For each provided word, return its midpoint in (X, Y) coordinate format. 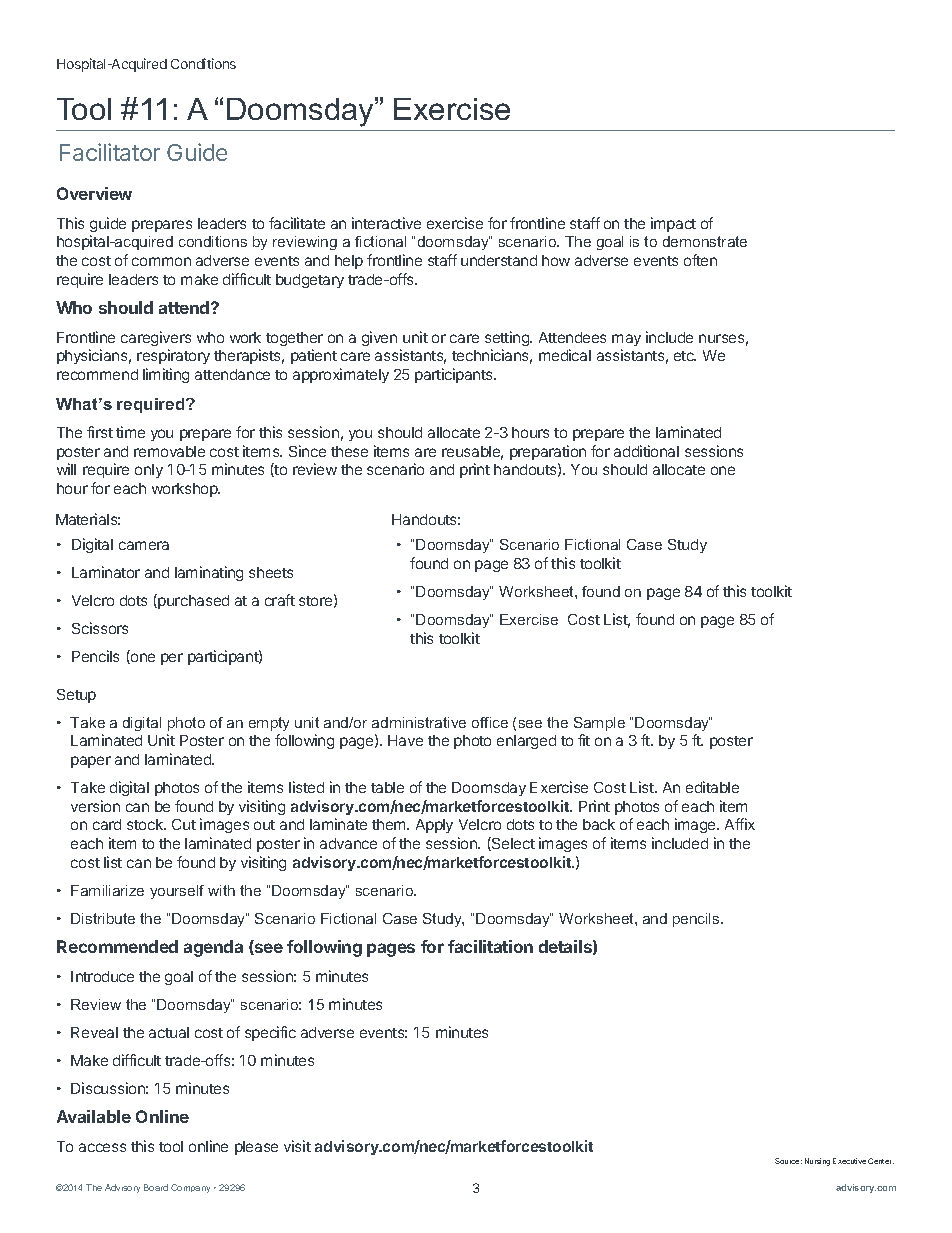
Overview (94, 193)
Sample (599, 724)
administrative (419, 722)
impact (673, 224)
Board (156, 1187)
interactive (386, 223)
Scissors (100, 628)
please (256, 1148)
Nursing (817, 1162)
